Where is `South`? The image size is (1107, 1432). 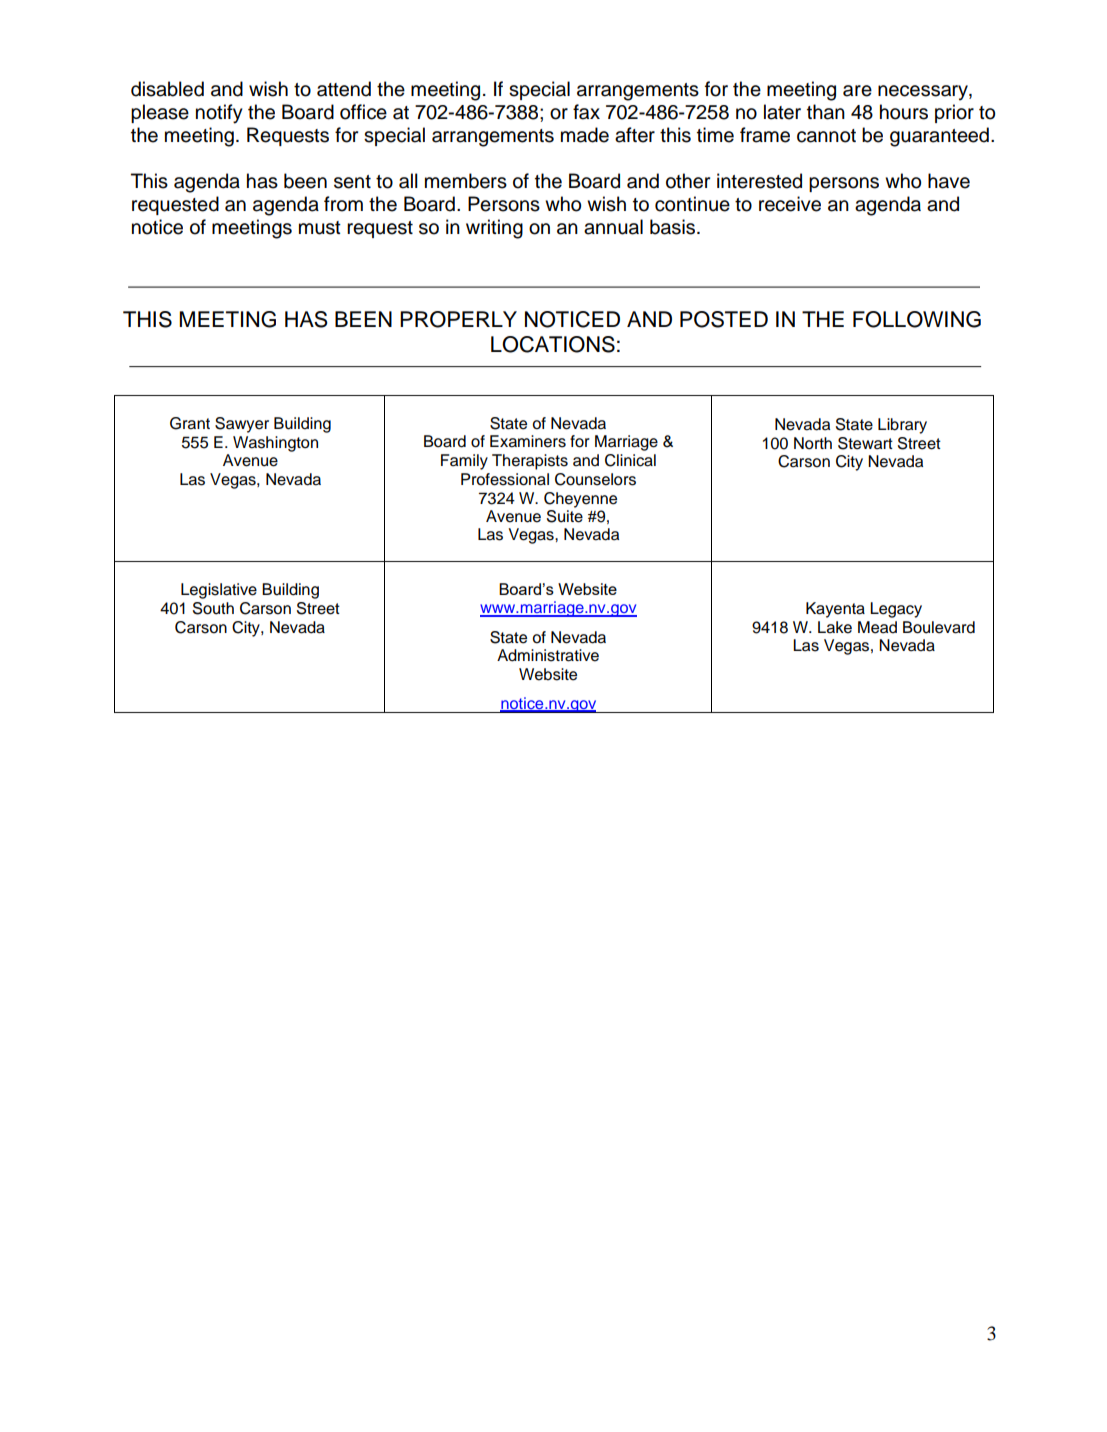
South is located at coordinates (213, 608).
